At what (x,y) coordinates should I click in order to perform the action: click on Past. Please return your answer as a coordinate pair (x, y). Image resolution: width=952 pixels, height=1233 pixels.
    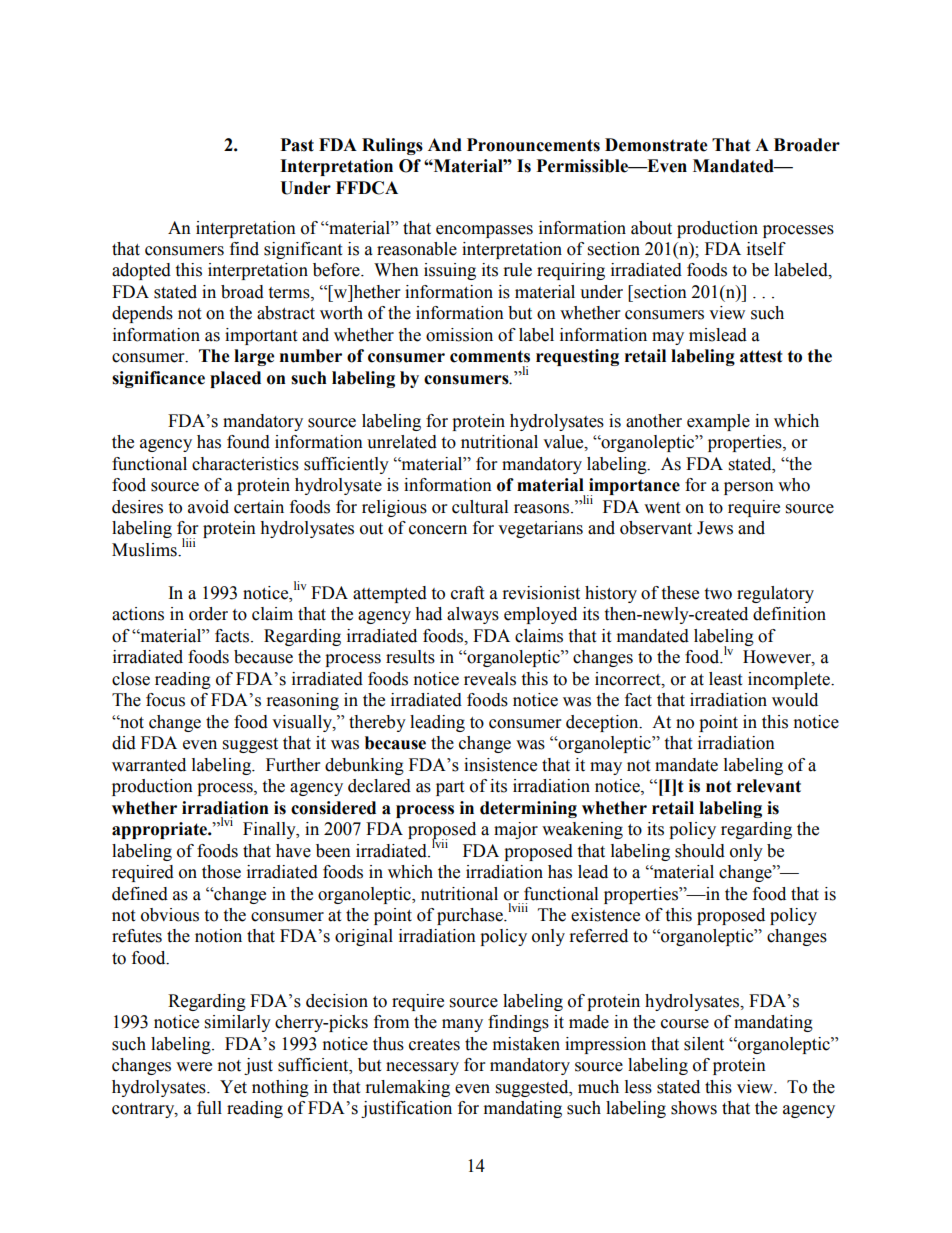
    Looking at the image, I should click on (297, 145).
